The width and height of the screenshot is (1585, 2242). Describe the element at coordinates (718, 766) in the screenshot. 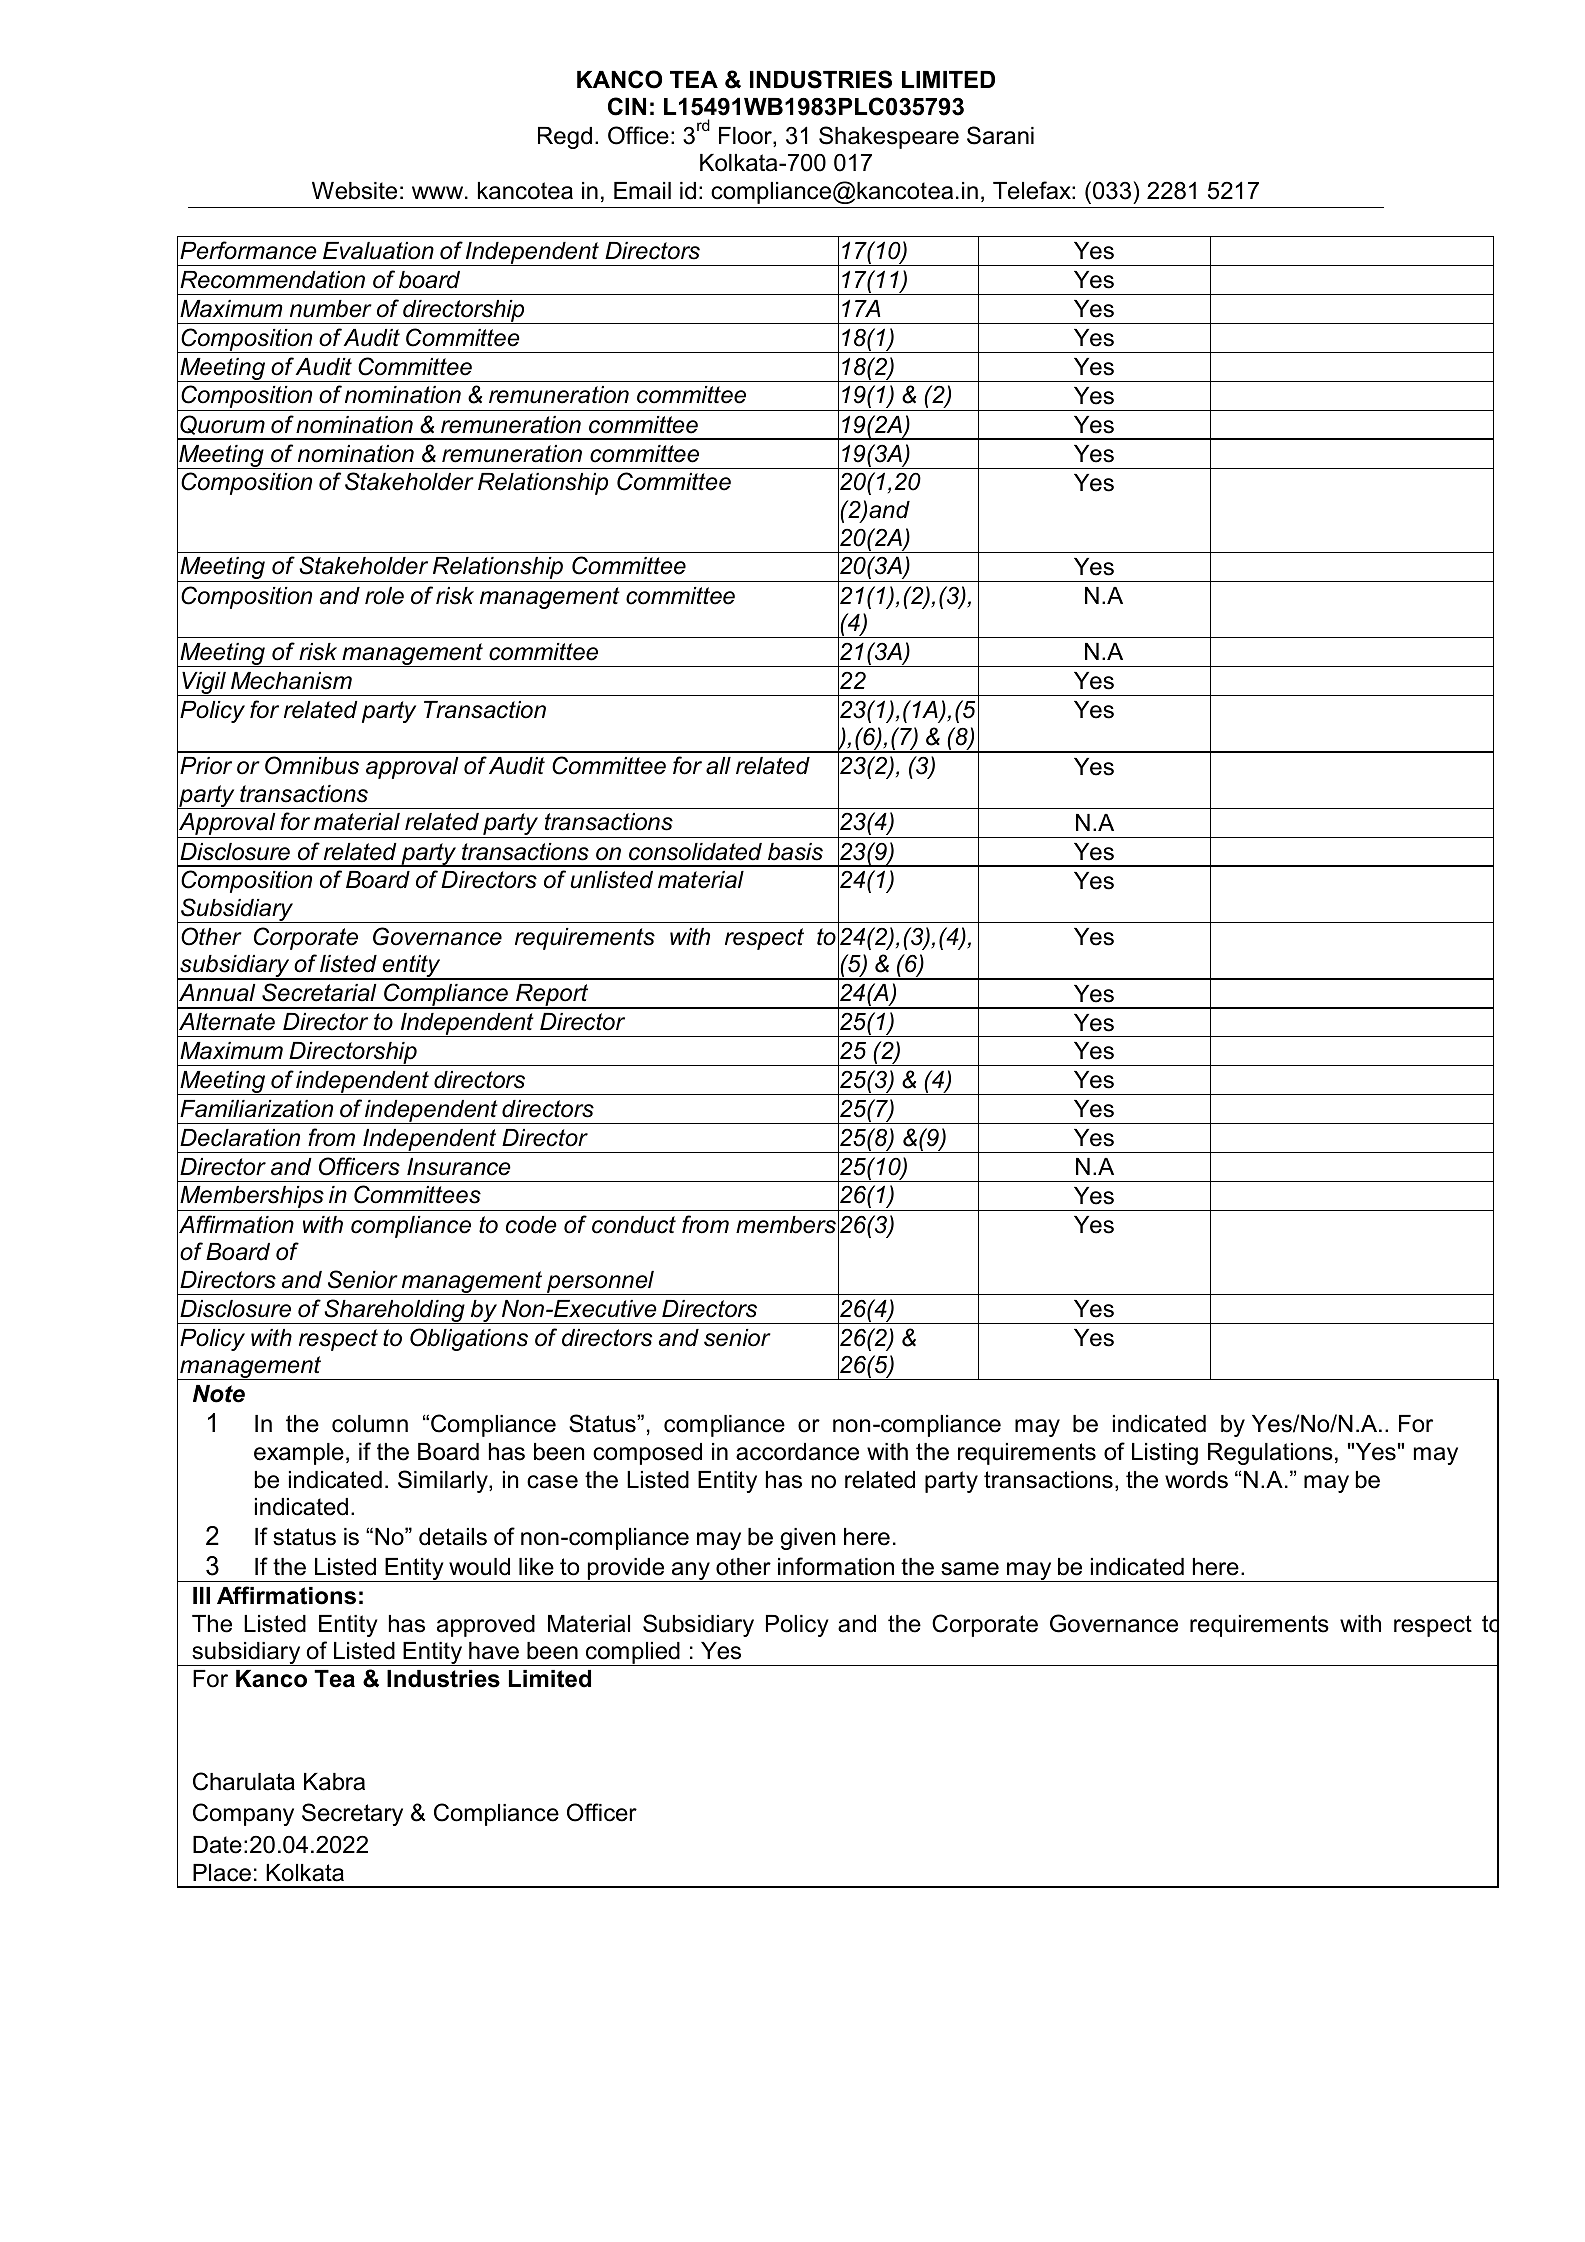

I see `all` at that location.
